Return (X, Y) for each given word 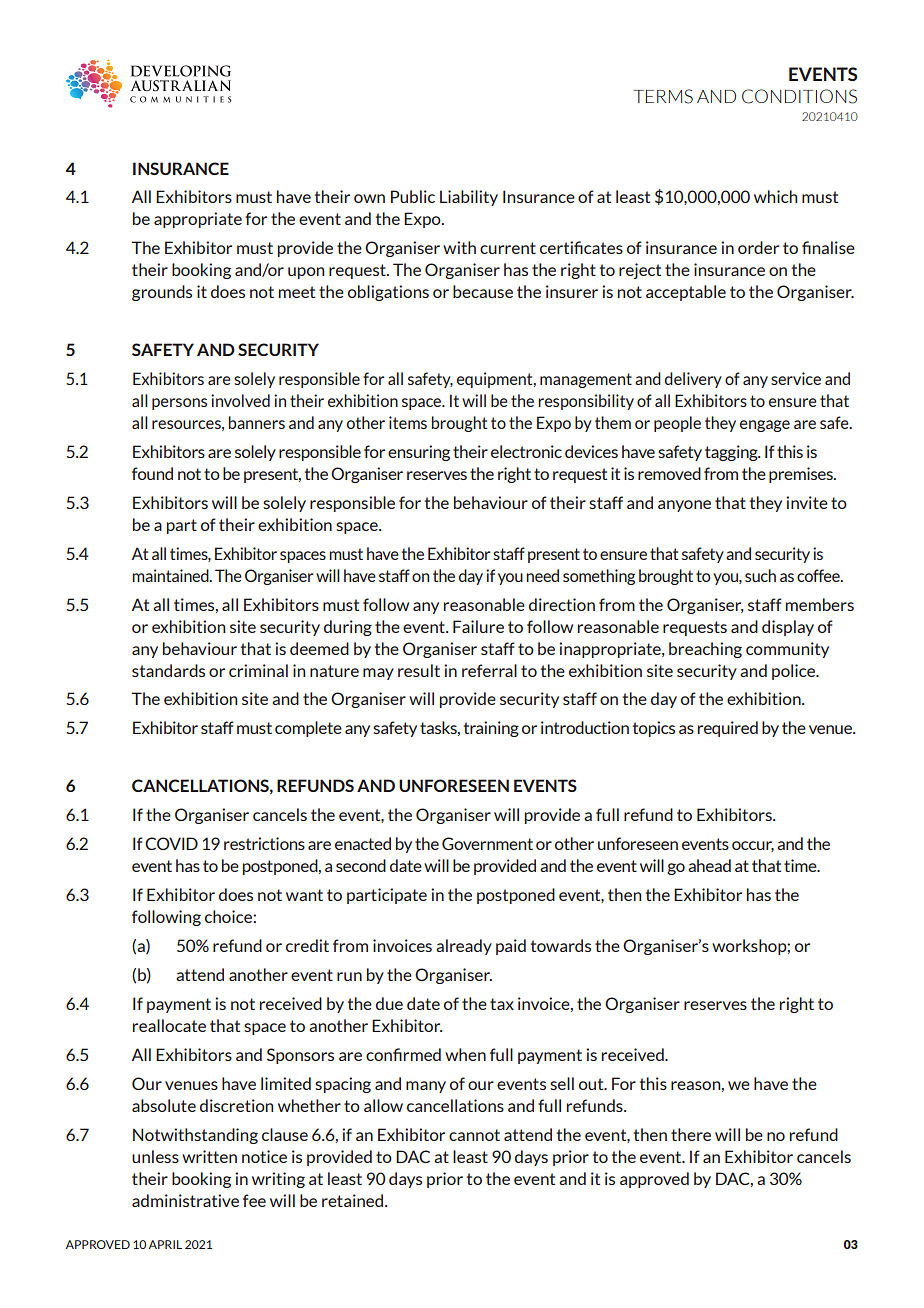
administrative (185, 1200)
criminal (258, 670)
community (787, 650)
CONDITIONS (799, 96)
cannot (474, 1135)
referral (489, 670)
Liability (469, 198)
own (369, 198)
